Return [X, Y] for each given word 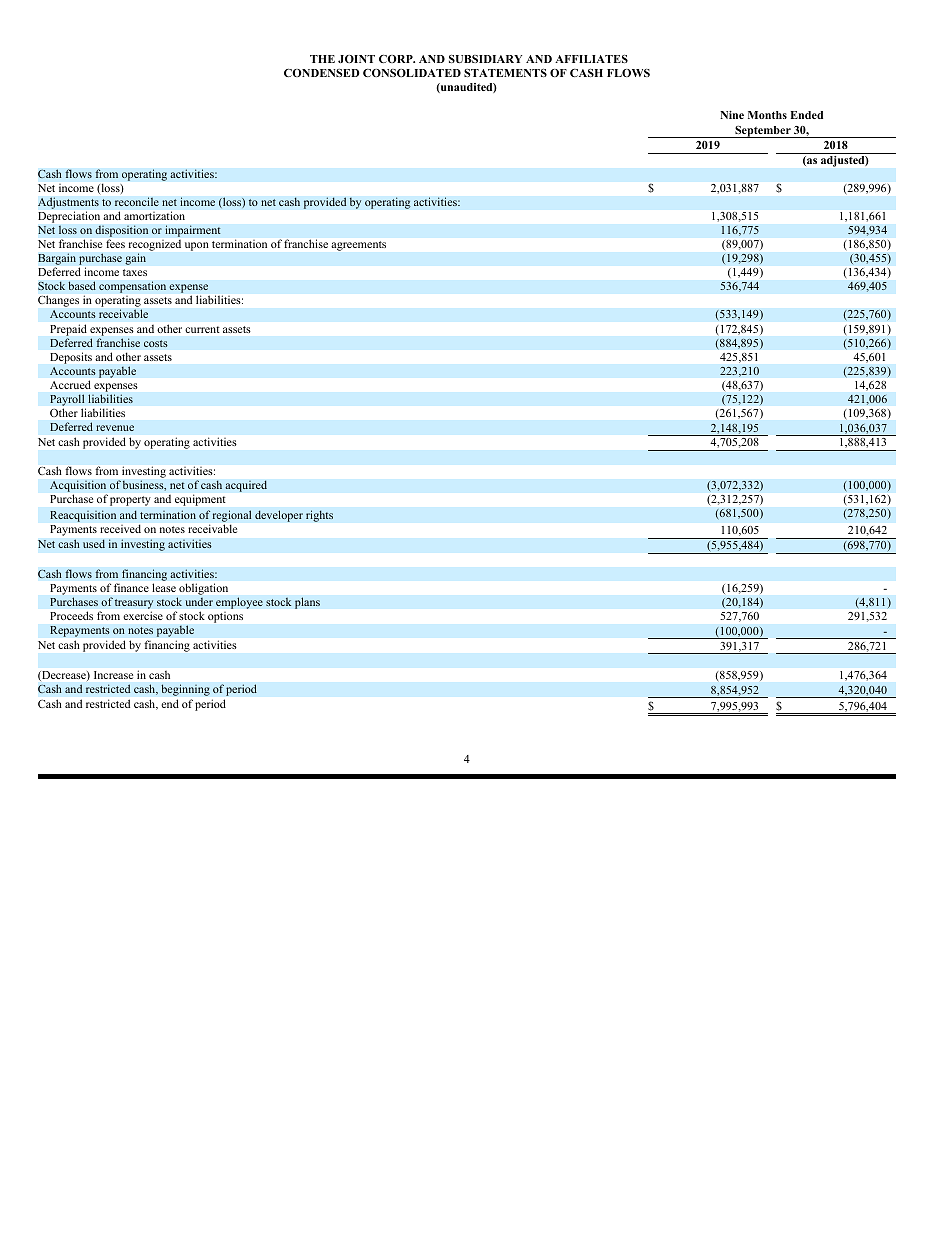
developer [279, 516]
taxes [135, 272]
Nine [732, 115]
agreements [359, 246]
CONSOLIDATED [412, 73]
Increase [113, 675]
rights [319, 516]
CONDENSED [322, 73]
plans [307, 603]
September [763, 132]
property [130, 501]
